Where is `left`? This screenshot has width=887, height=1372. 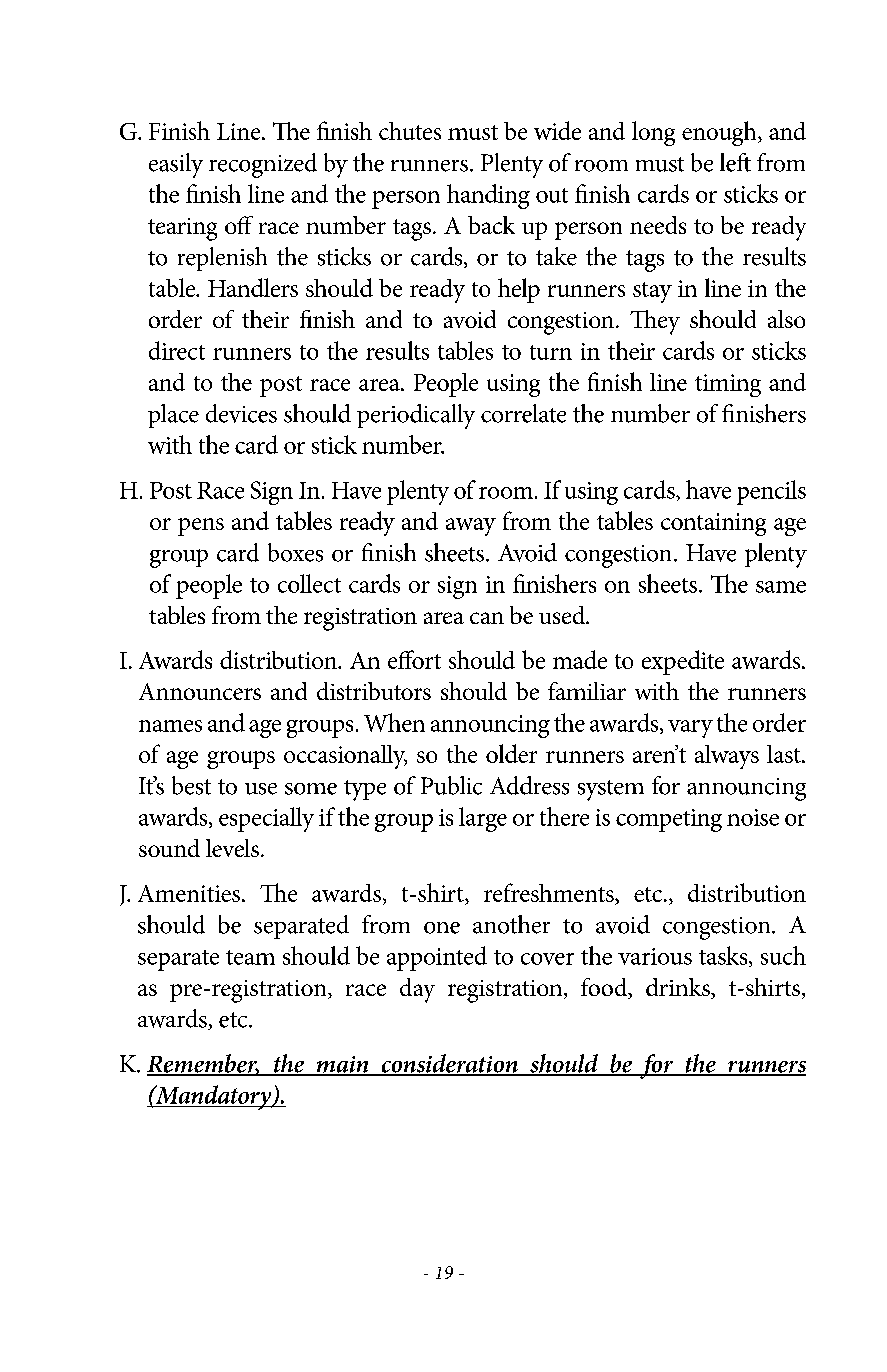
left is located at coordinates (735, 162).
